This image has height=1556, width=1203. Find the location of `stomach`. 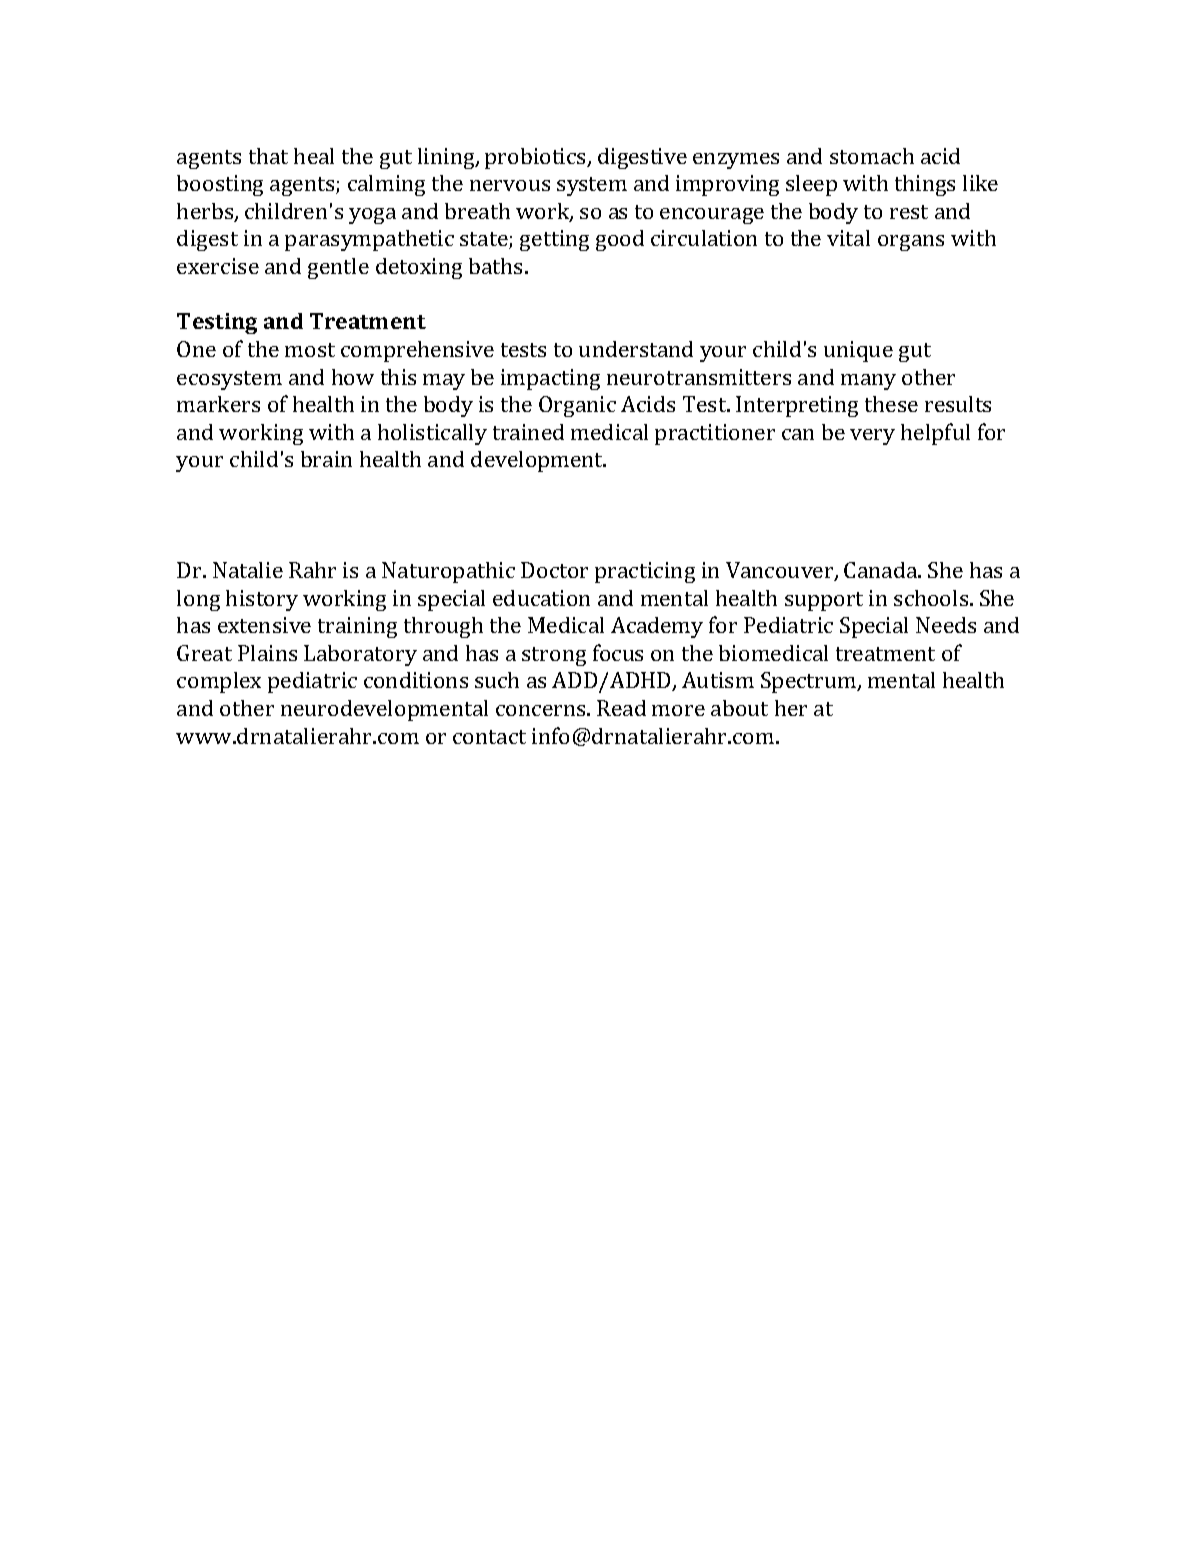

stomach is located at coordinates (872, 156).
